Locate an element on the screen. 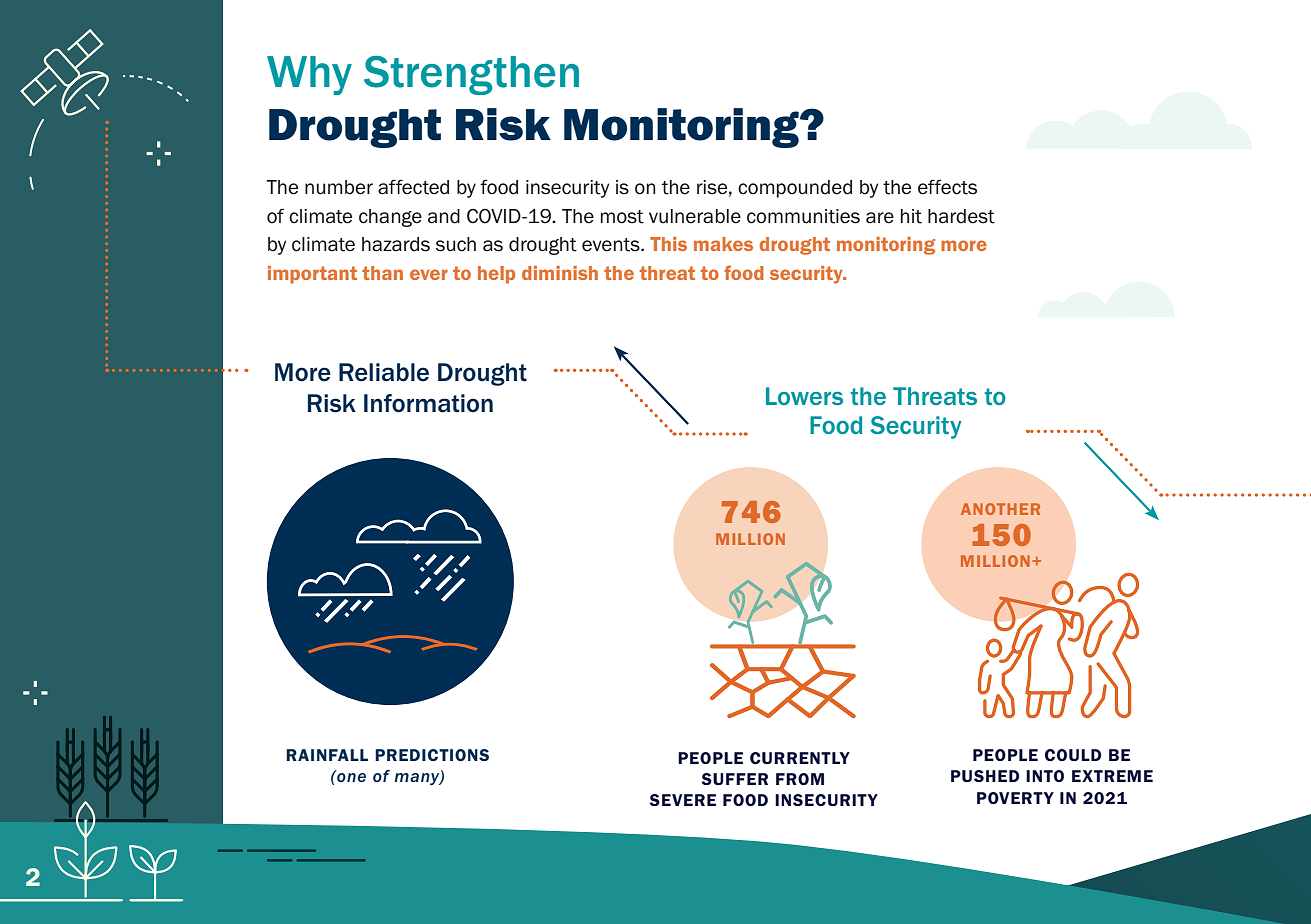 The height and width of the screenshot is (924, 1311). ANOTHER is located at coordinates (1000, 509).
